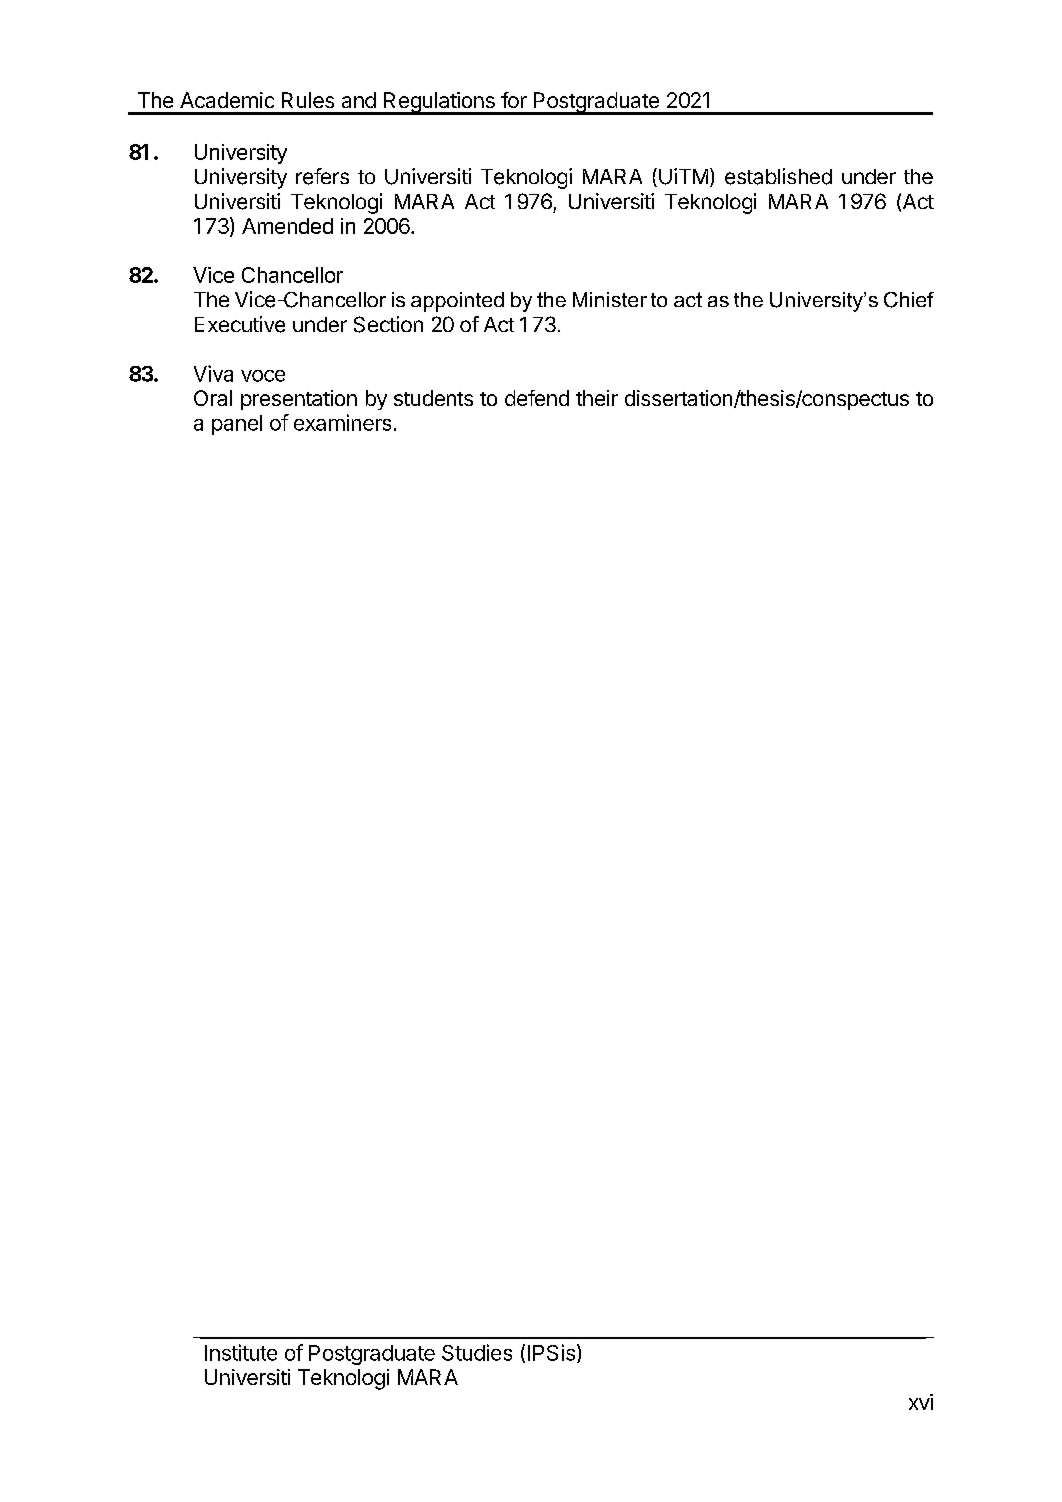  I want to click on Rules, so click(308, 100).
